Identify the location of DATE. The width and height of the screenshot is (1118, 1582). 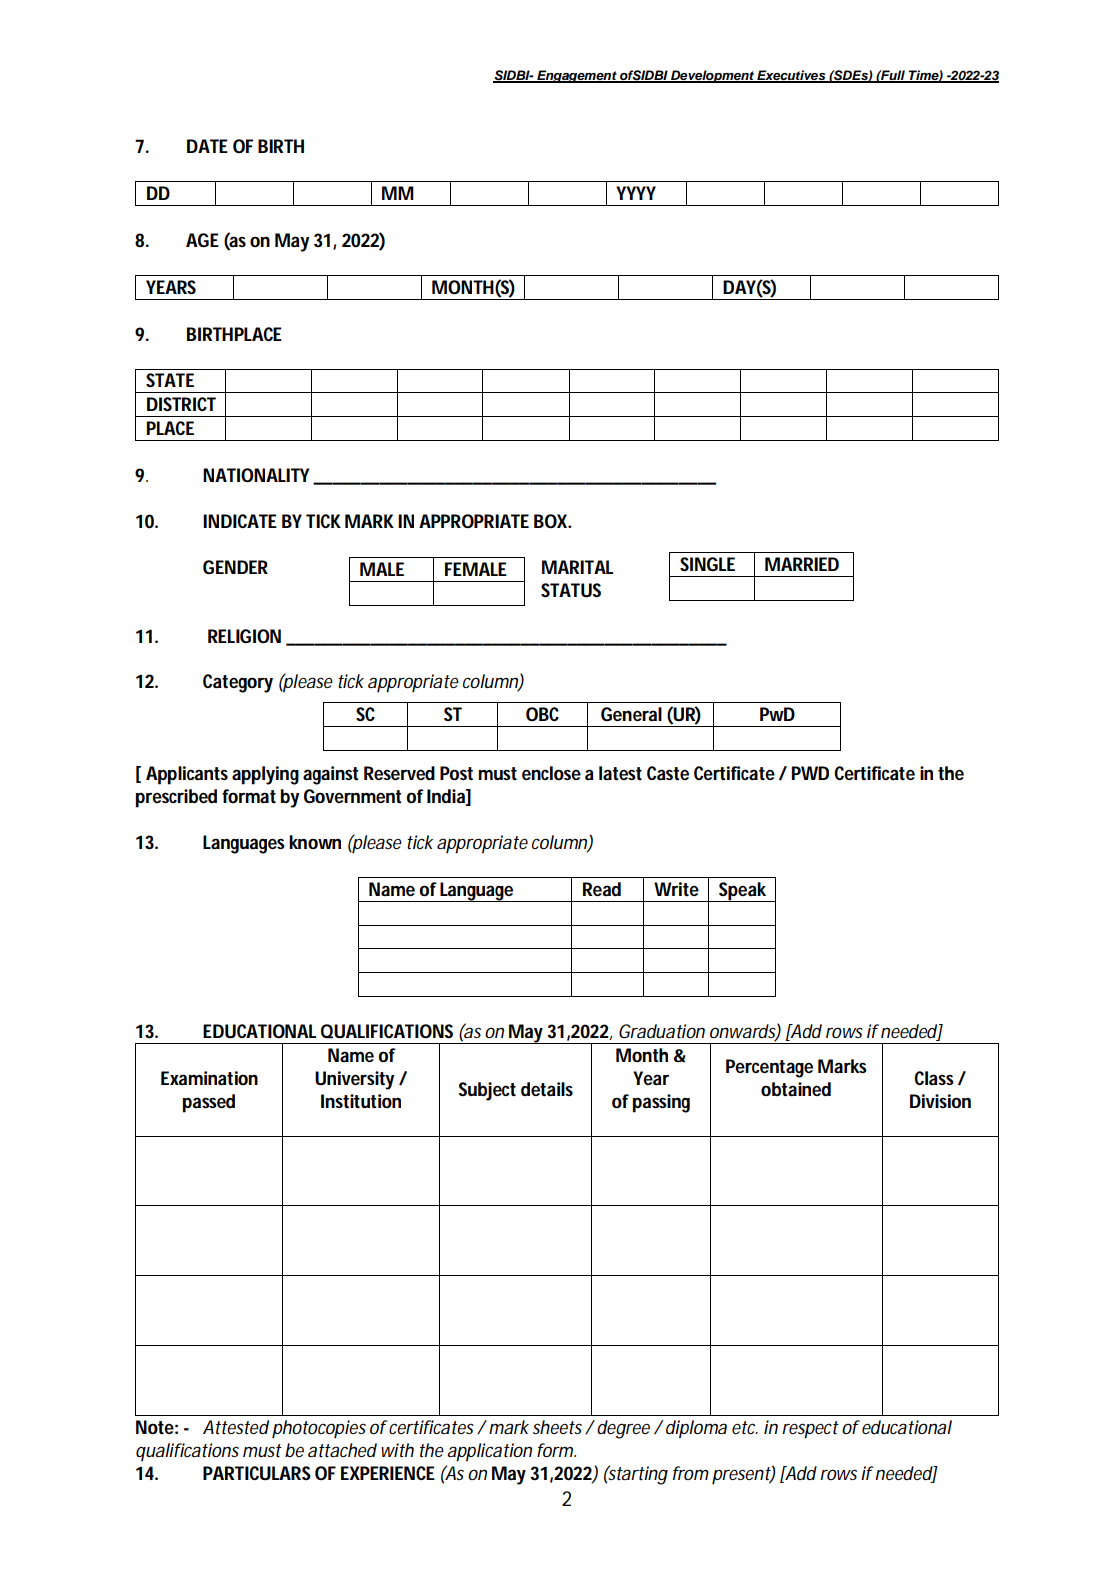
(207, 146).
